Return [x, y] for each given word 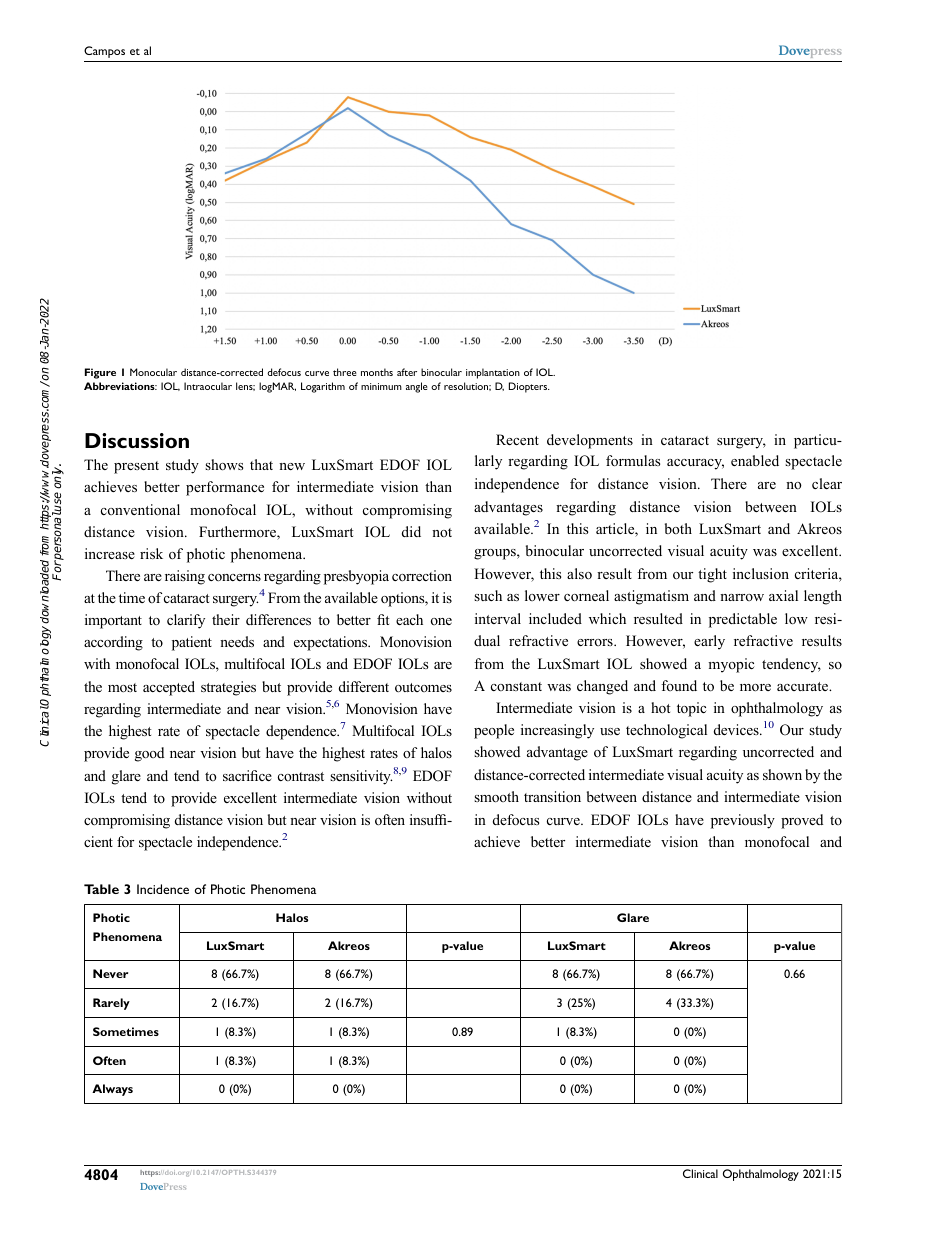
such [488, 595]
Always [112, 1090]
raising [185, 577]
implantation [493, 373]
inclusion [761, 573]
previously [743, 821]
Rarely [111, 1004]
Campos [104, 52]
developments [590, 441]
